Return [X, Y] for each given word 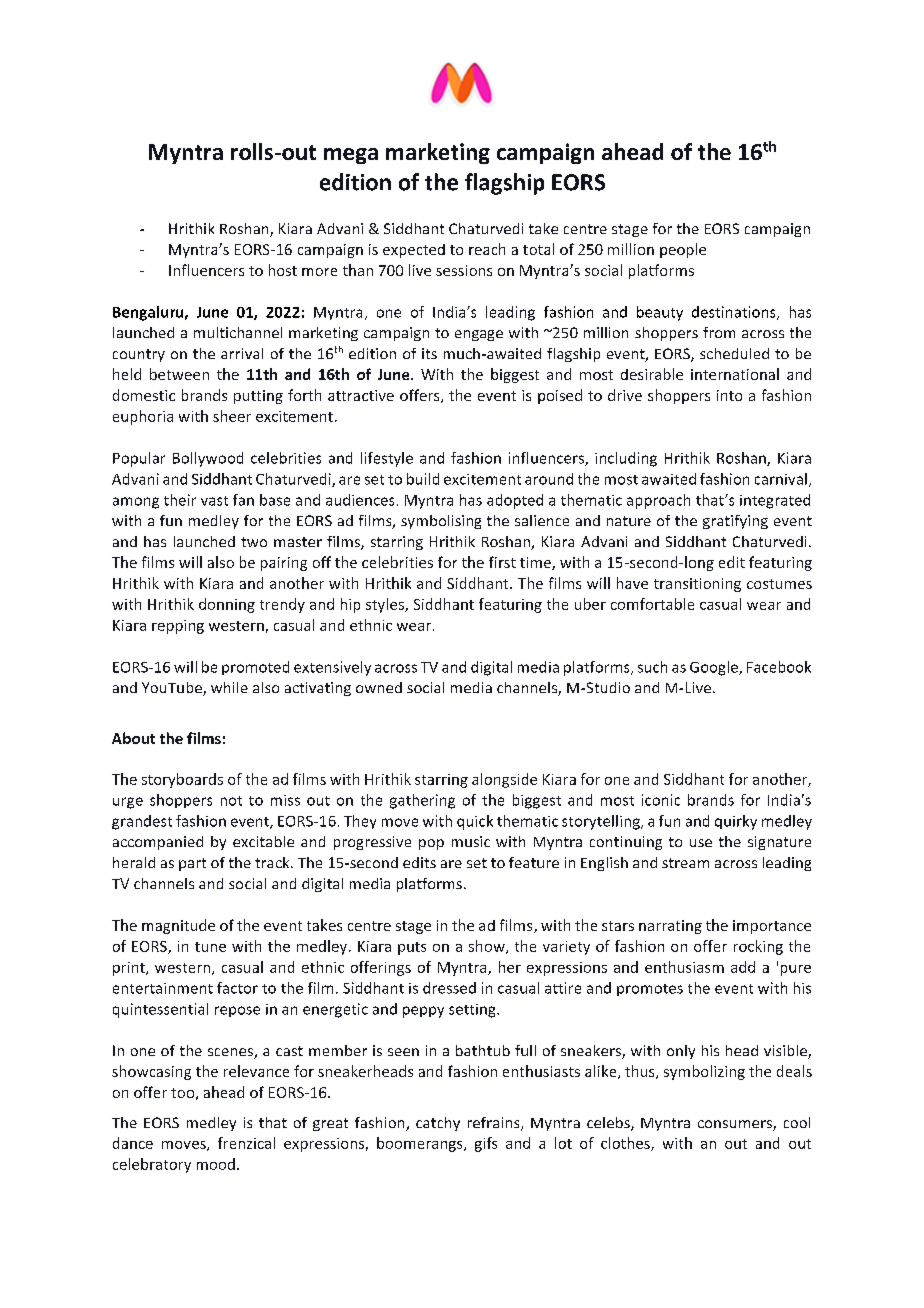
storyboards [182, 780]
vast [214, 501]
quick [475, 822]
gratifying [735, 522]
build [423, 479]
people [683, 250]
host [283, 270]
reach [487, 249]
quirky [736, 822]
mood [216, 1164]
